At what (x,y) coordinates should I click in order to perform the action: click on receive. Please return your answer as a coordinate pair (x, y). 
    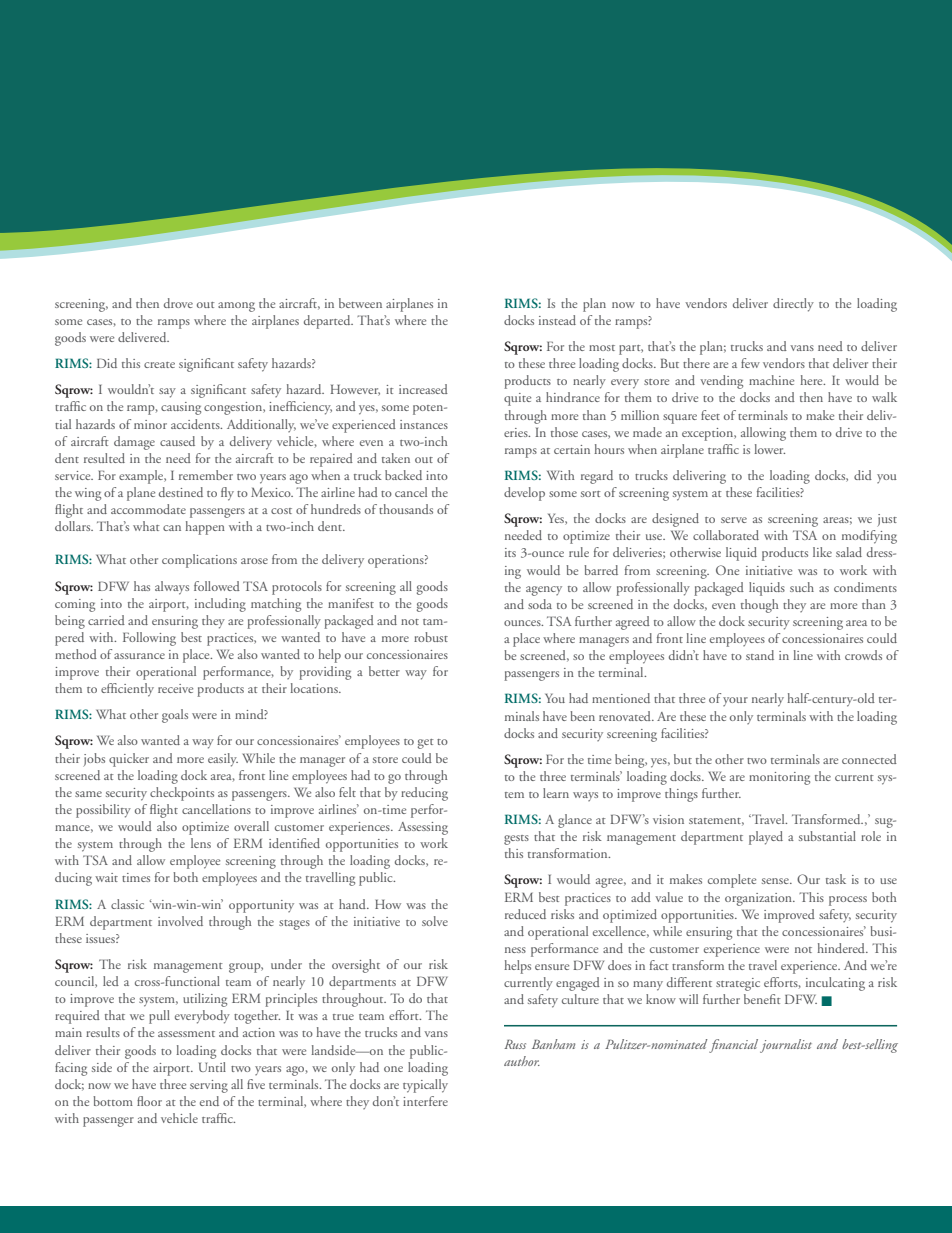
    Looking at the image, I should click on (175, 688).
